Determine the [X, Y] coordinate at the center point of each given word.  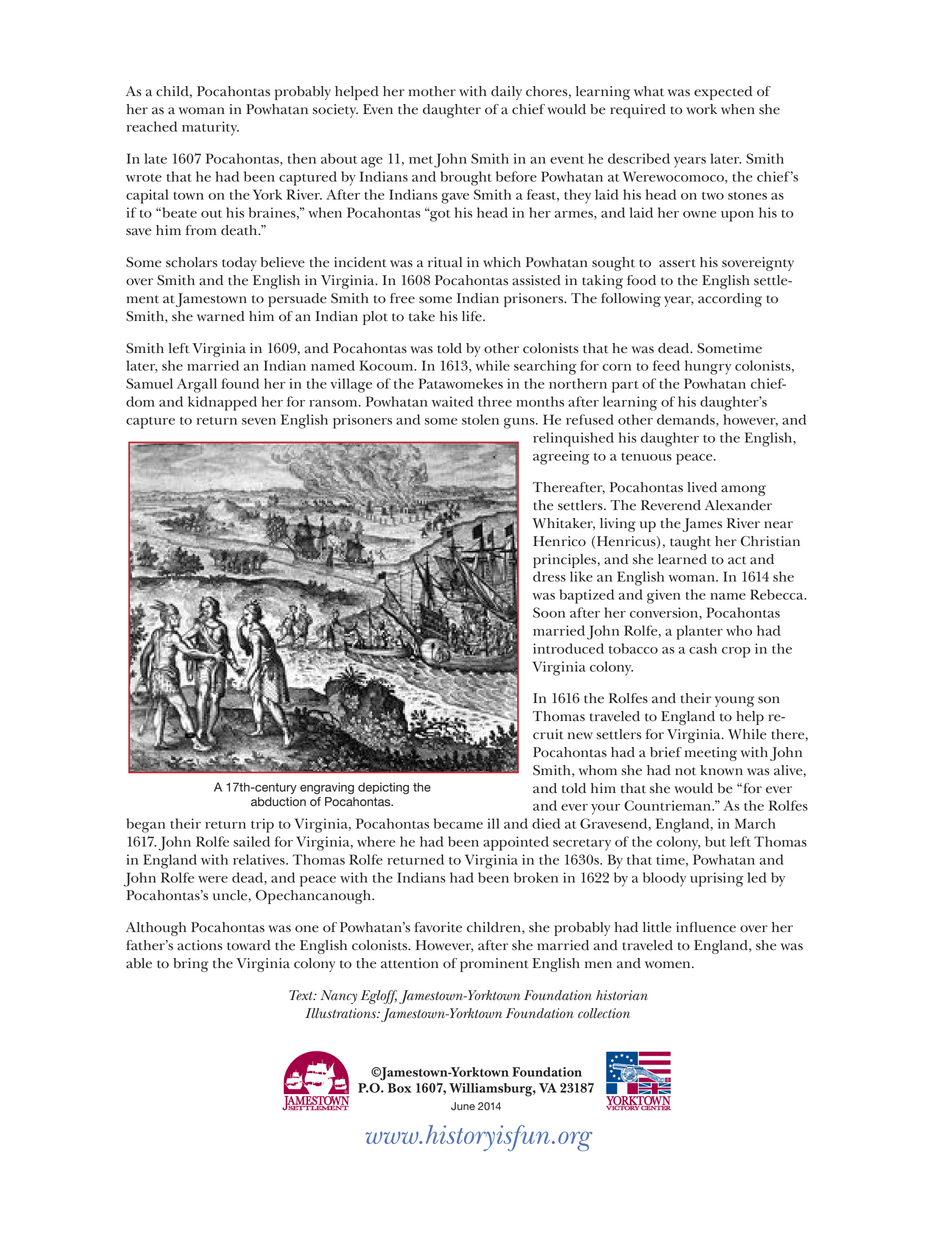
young [734, 701]
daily [506, 93]
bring [190, 965]
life [473, 316]
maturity [210, 128]
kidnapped [222, 403]
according [730, 300]
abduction [278, 802]
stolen [480, 419]
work [701, 109]
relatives [260, 859]
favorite [438, 927]
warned [221, 316]
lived [702, 487]
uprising [717, 879]
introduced [568, 648]
